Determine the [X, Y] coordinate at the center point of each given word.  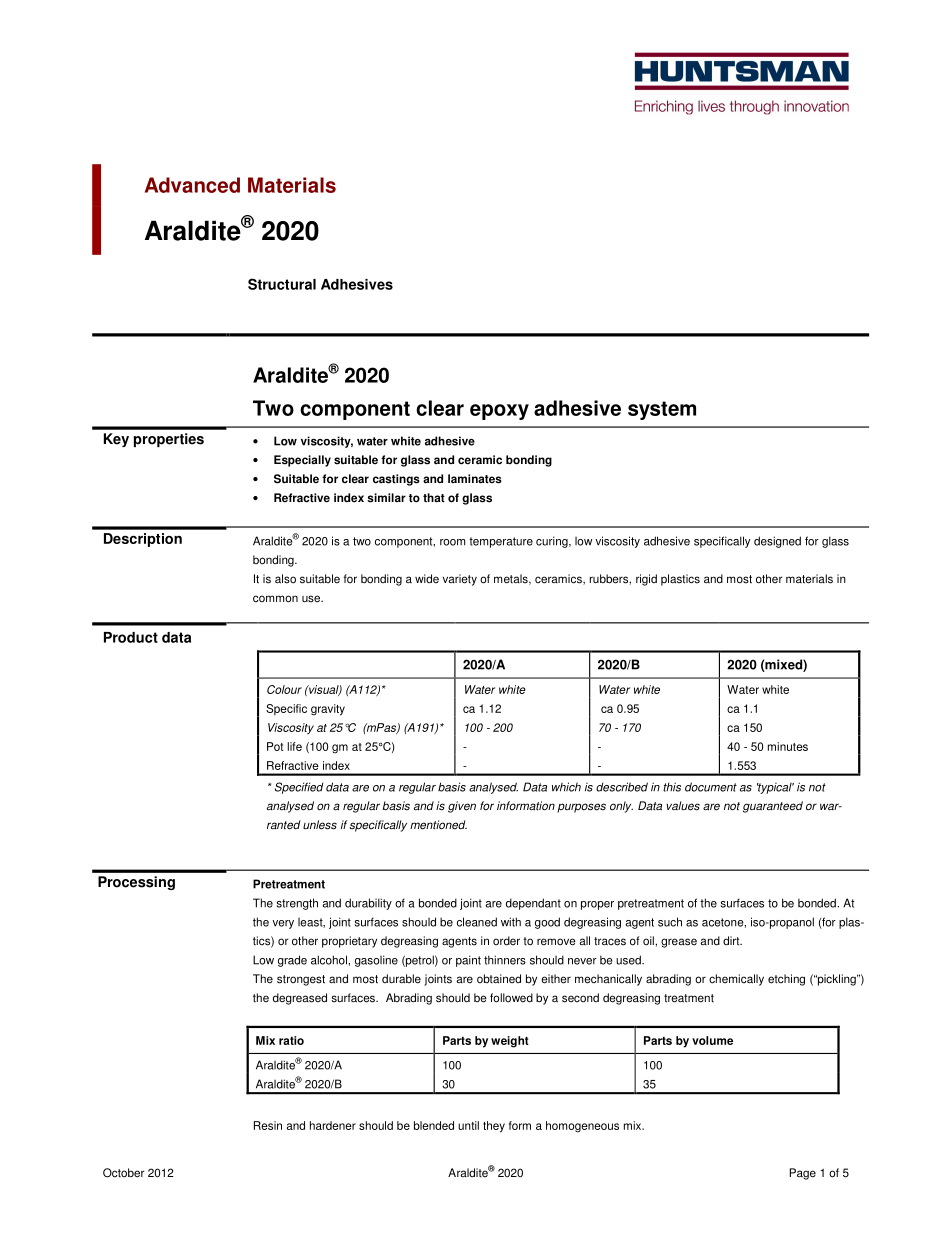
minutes [788, 746]
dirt [732, 941]
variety [460, 580]
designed [777, 542]
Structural [282, 284]
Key [116, 440]
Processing [136, 883]
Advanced [192, 185]
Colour [284, 689]
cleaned [477, 922]
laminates [475, 479]
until [468, 1125]
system [662, 410]
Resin [268, 1125]
